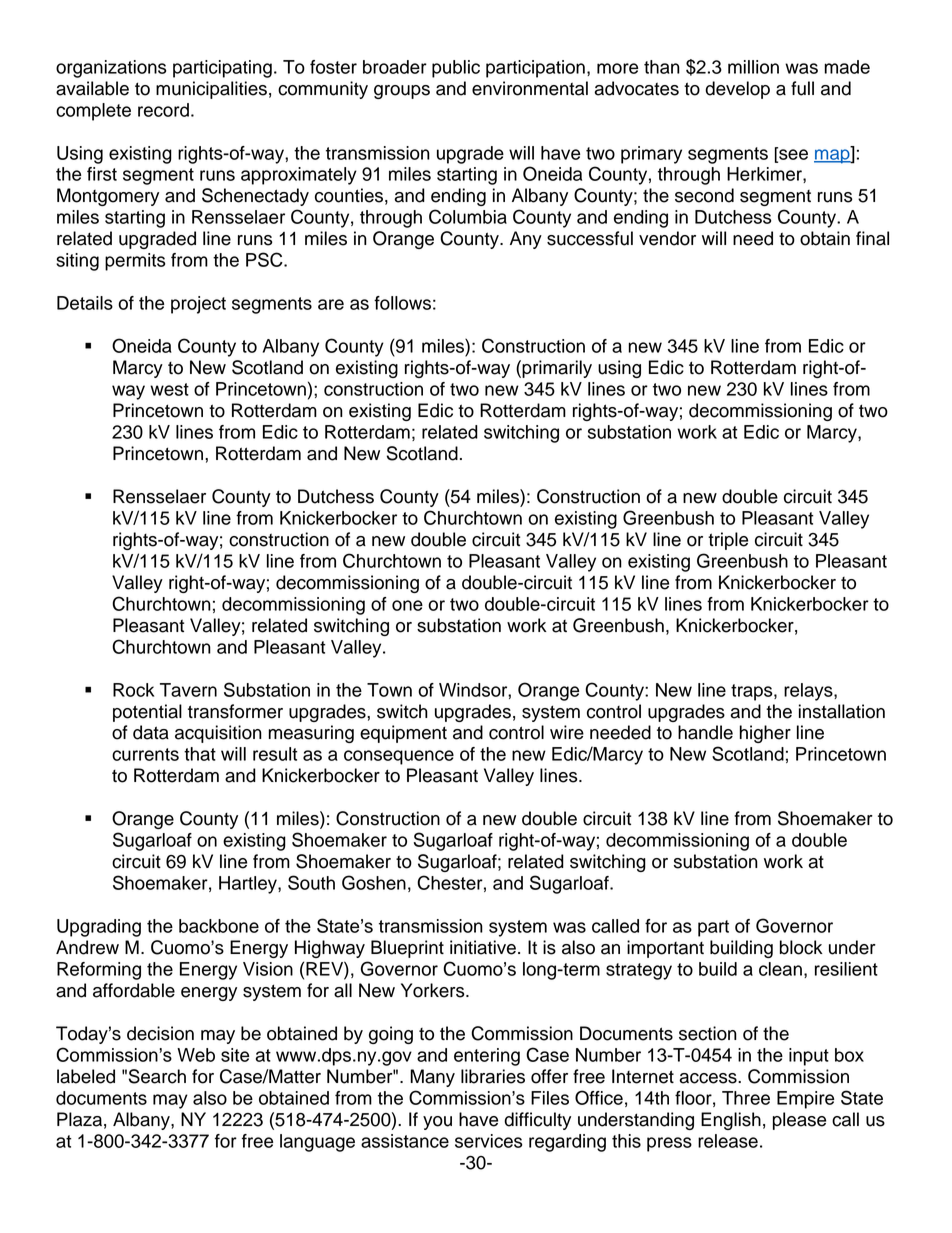 This screenshot has width=952, height=1233. I want to click on higher, so click(765, 734).
